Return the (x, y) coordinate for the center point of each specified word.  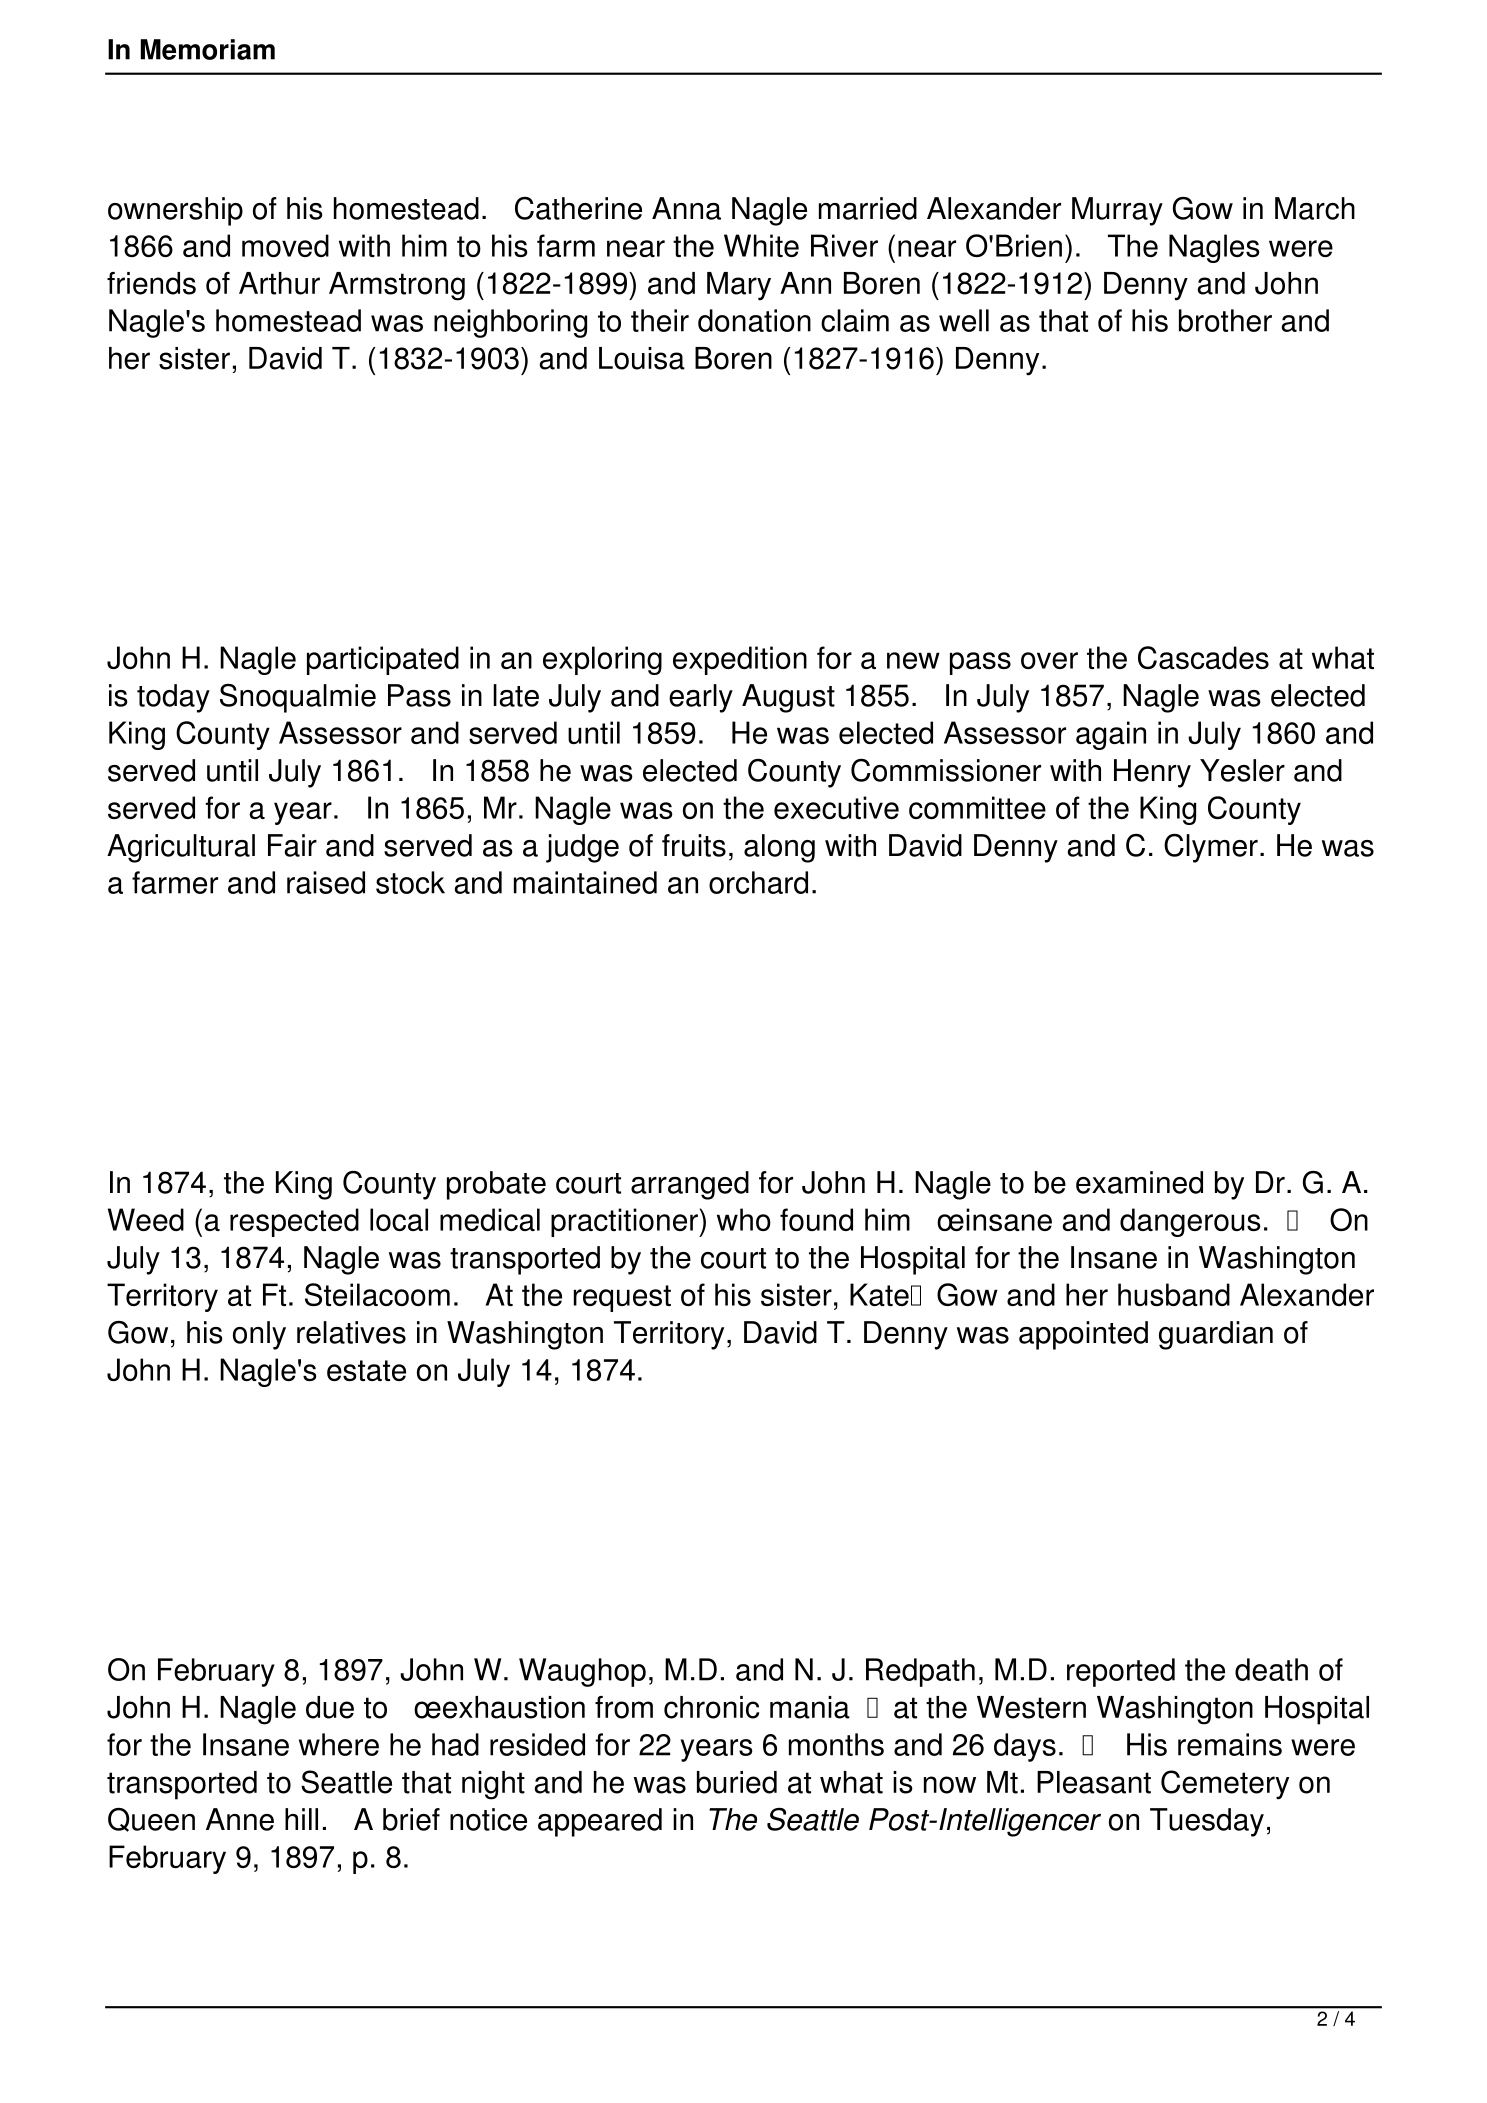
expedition (740, 660)
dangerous (1190, 1222)
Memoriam (208, 49)
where (339, 1744)
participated (383, 660)
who (744, 1219)
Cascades (1203, 657)
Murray (1117, 211)
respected (294, 1222)
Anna (686, 208)
